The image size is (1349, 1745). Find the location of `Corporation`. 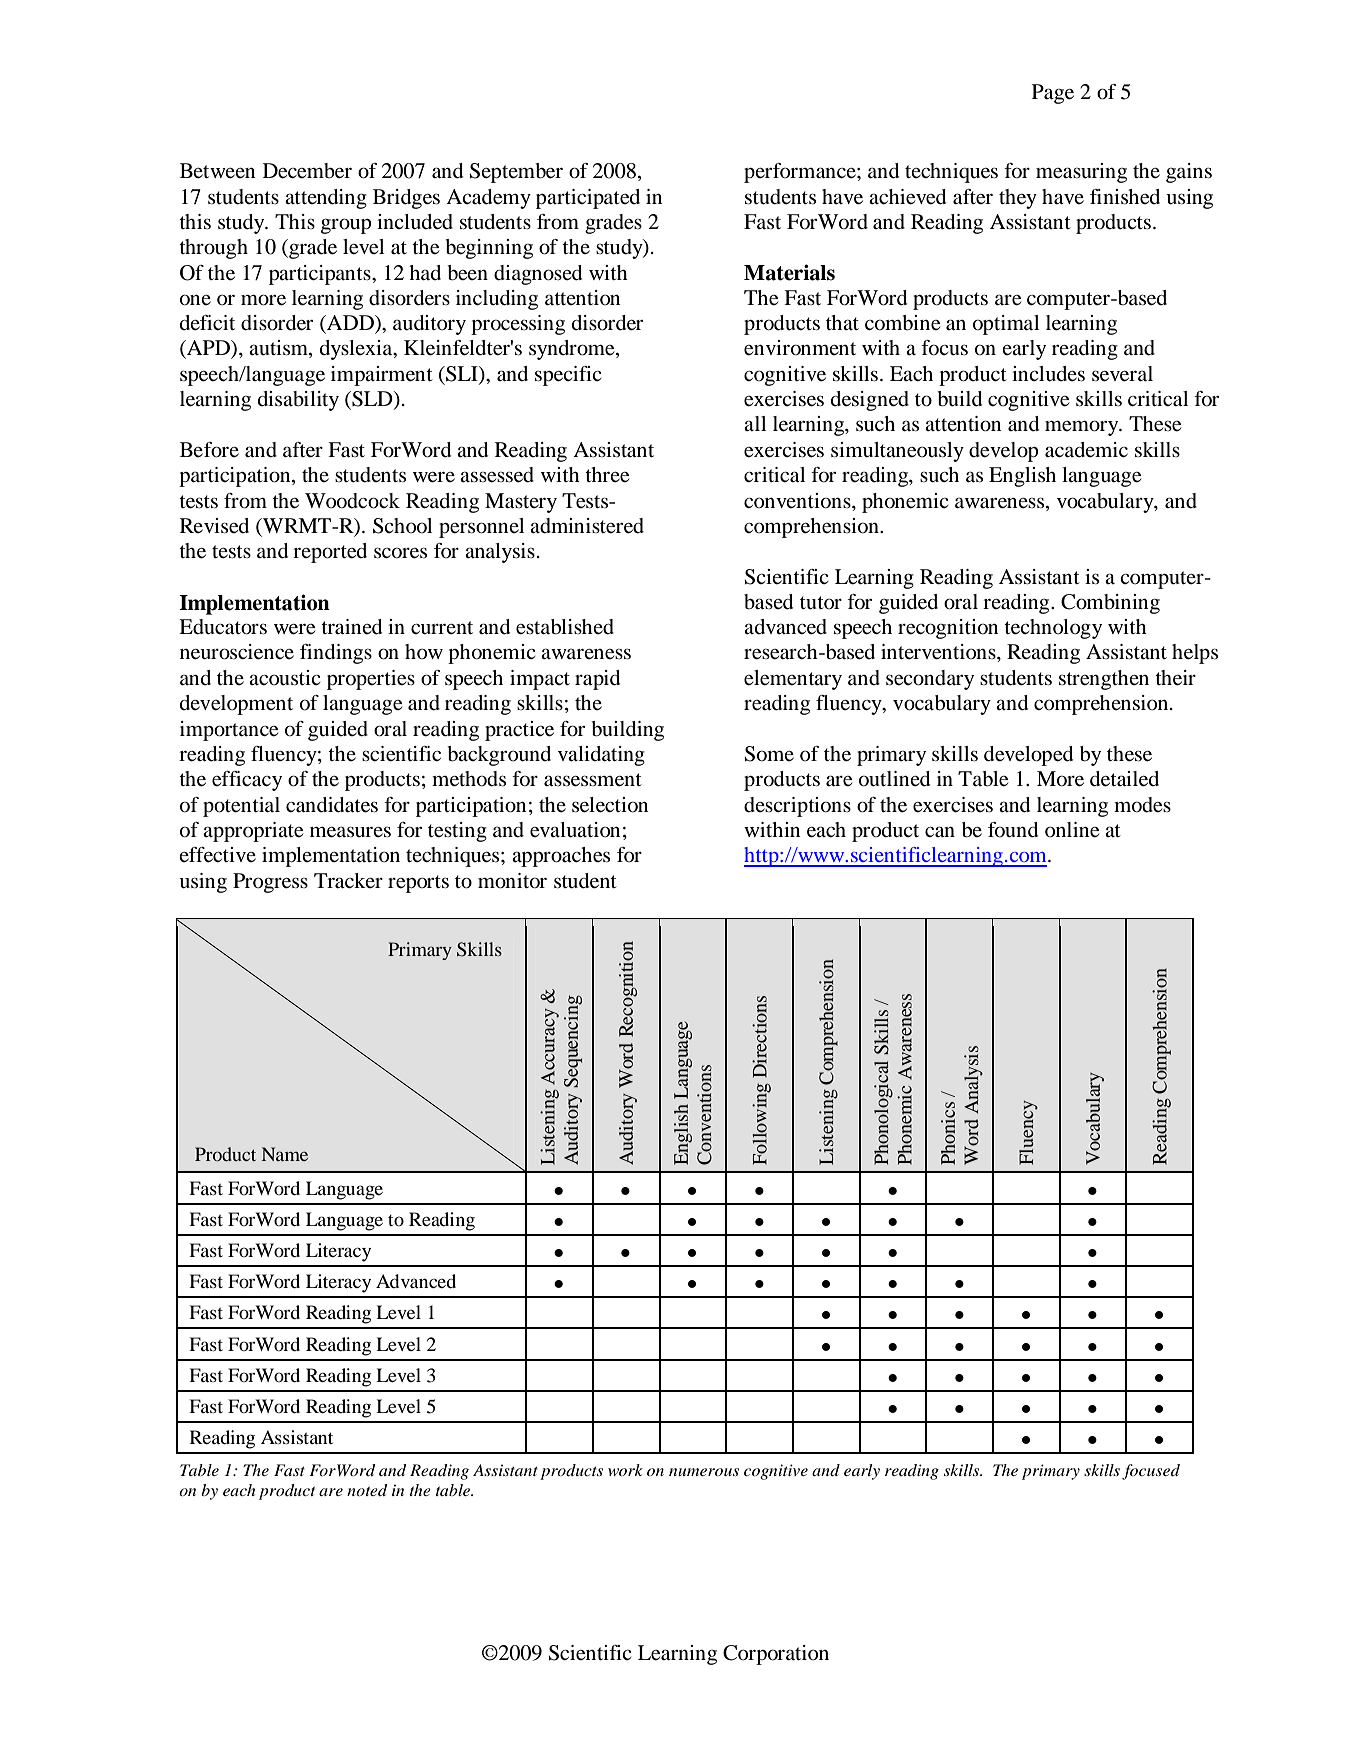

Corporation is located at coordinates (776, 1655).
